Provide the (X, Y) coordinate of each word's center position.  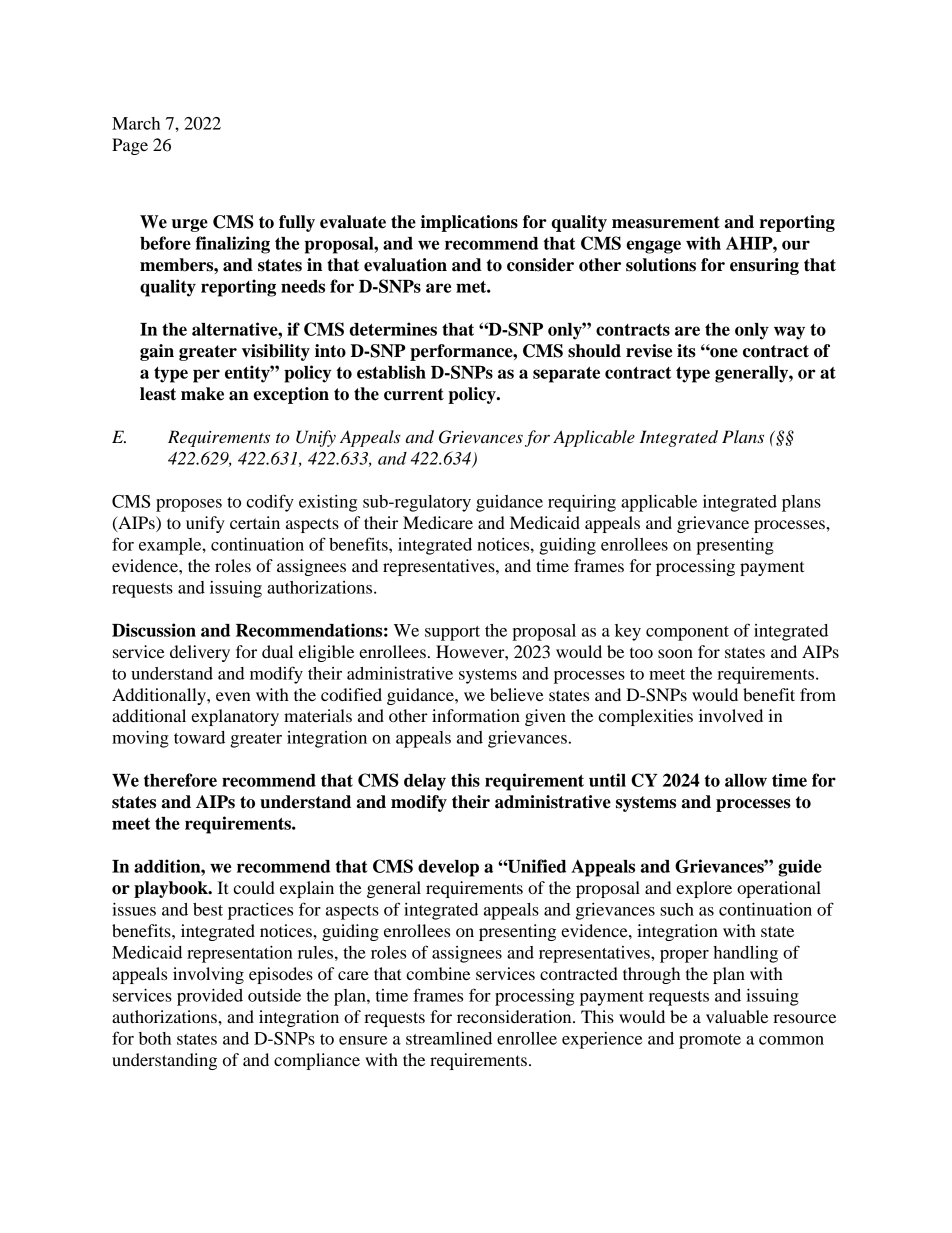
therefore (180, 780)
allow (746, 780)
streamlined (449, 1038)
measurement (666, 222)
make (202, 394)
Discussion (154, 630)
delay (425, 782)
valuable (737, 1016)
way (789, 333)
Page (130, 146)
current (414, 394)
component (687, 633)
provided (210, 997)
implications (469, 223)
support (452, 633)
